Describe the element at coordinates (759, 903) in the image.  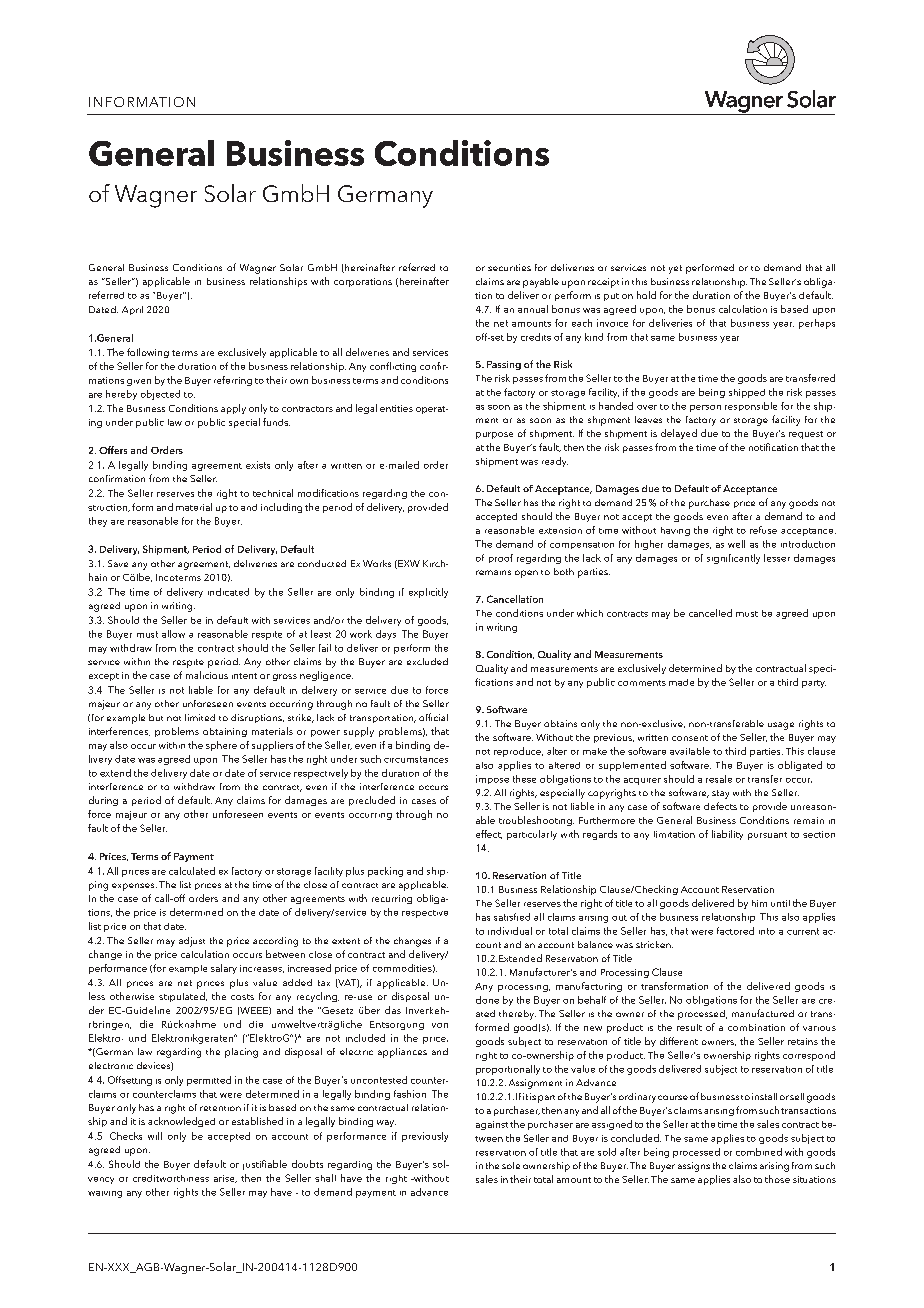
I see `him` at that location.
